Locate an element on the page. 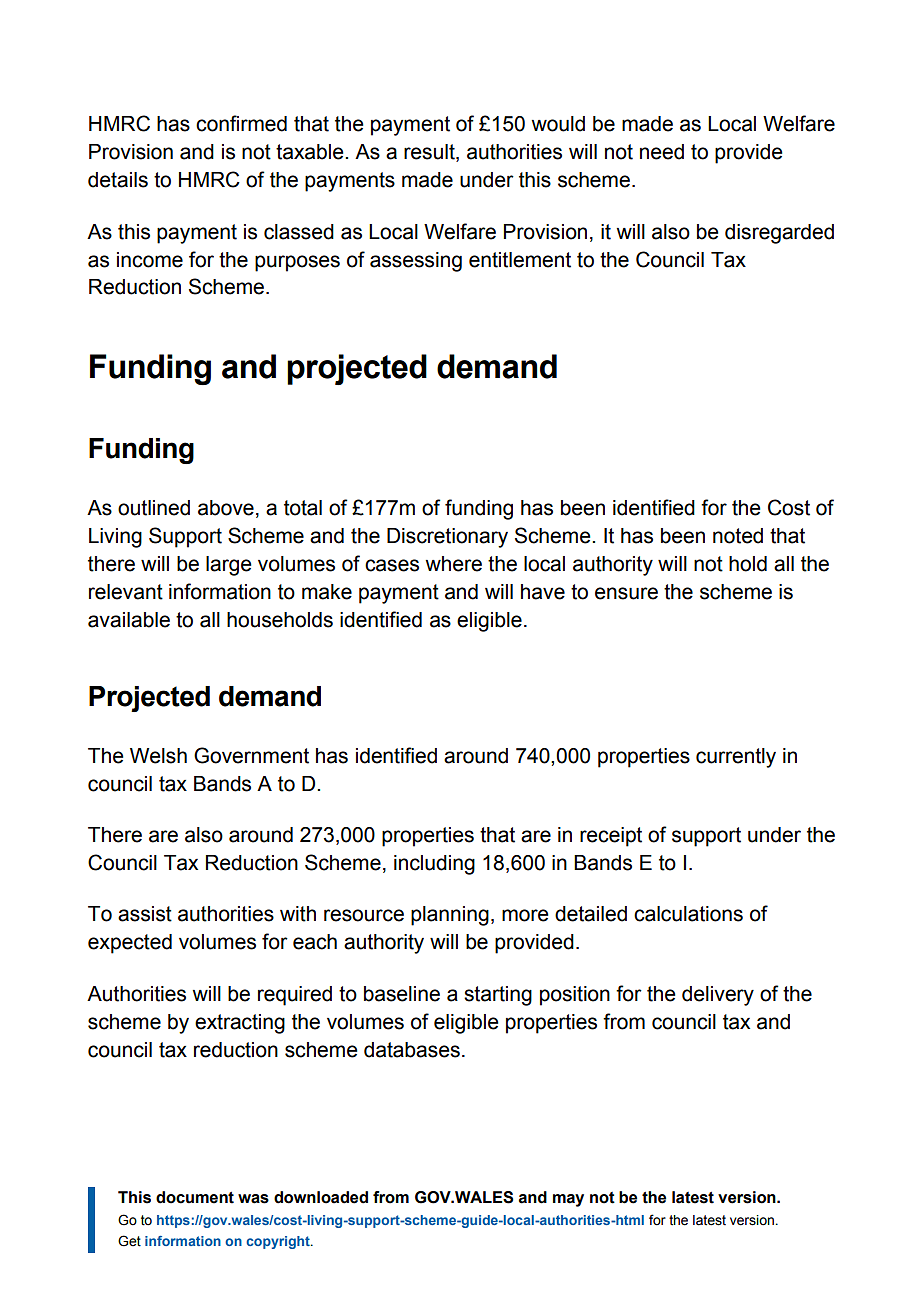 The image size is (924, 1308). need is located at coordinates (662, 152).
